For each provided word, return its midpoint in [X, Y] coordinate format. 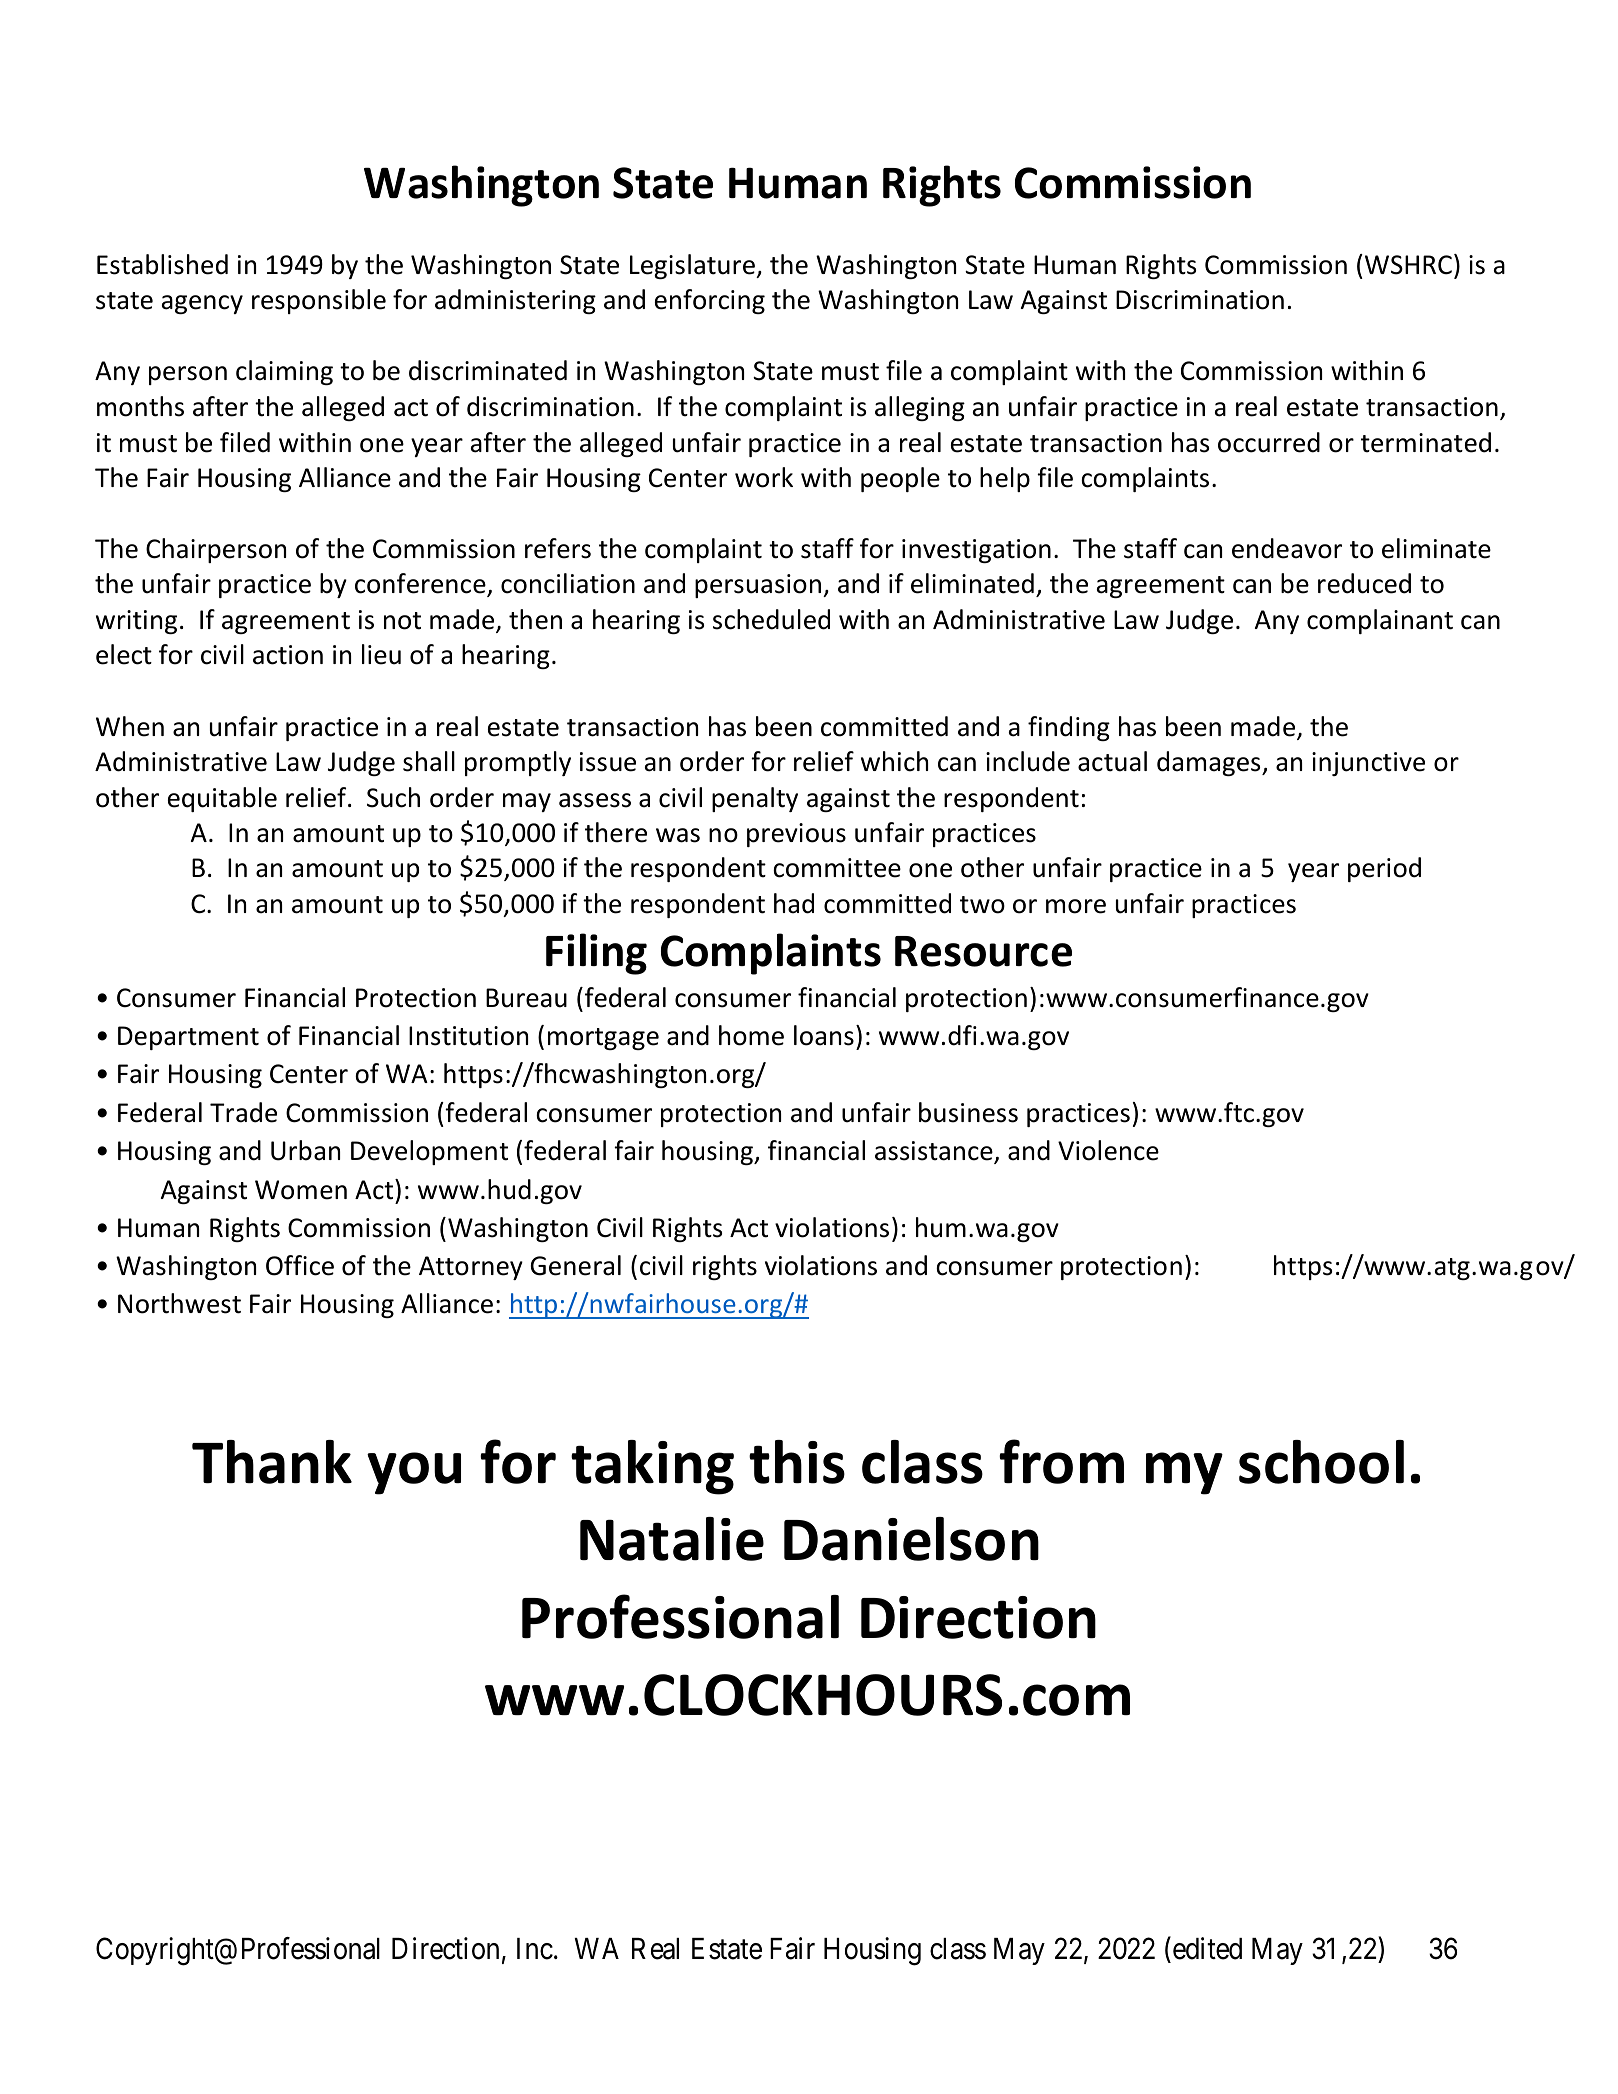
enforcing [710, 301]
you [414, 1473]
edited [1206, 1948]
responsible [319, 301]
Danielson [911, 1539]
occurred [1269, 442]
